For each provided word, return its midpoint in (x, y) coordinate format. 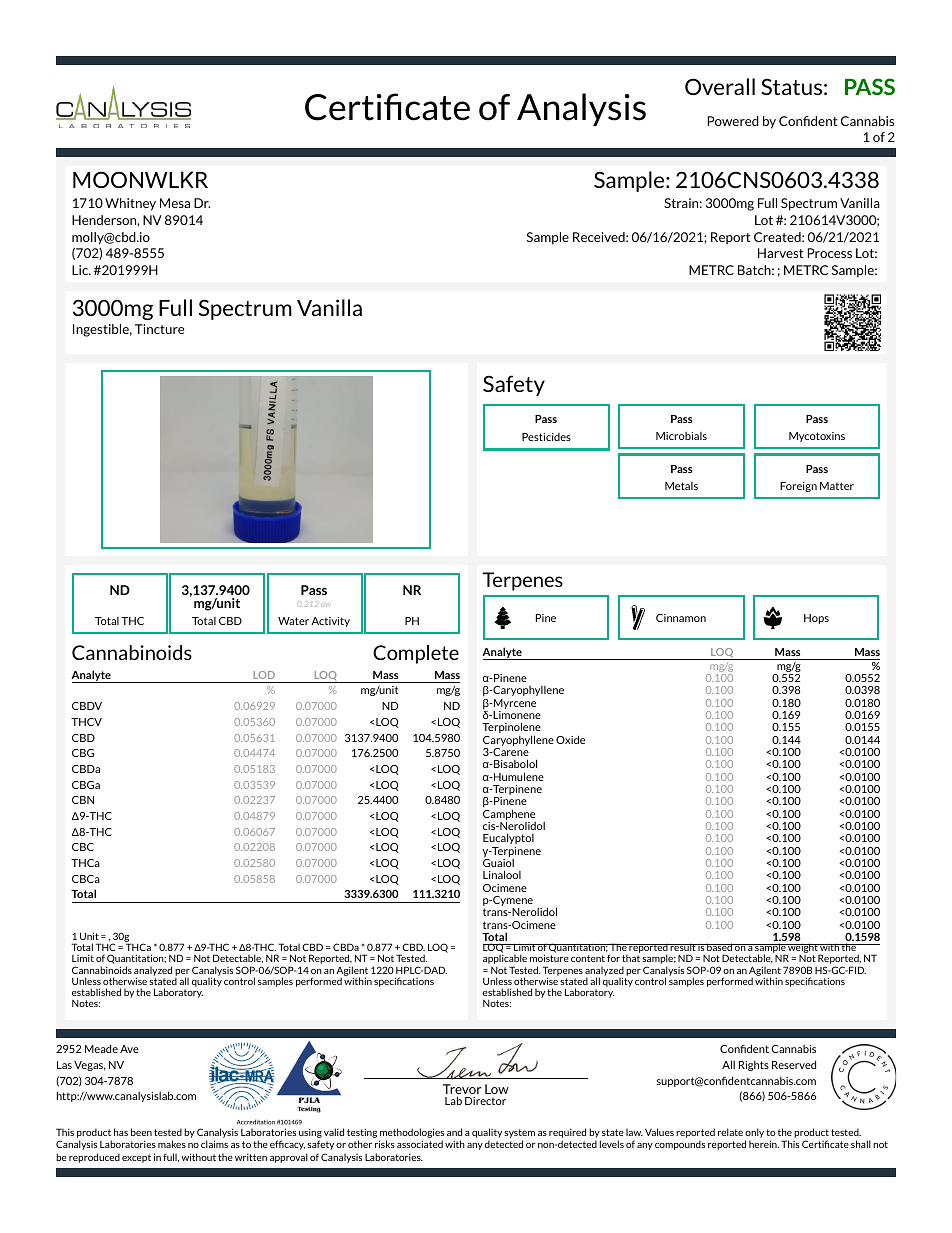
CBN (83, 800)
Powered (733, 121)
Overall (720, 86)
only (754, 1134)
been (141, 1132)
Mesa (175, 203)
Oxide (570, 739)
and (454, 1132)
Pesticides (546, 437)
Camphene (509, 815)
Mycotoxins (817, 437)
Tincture (159, 329)
